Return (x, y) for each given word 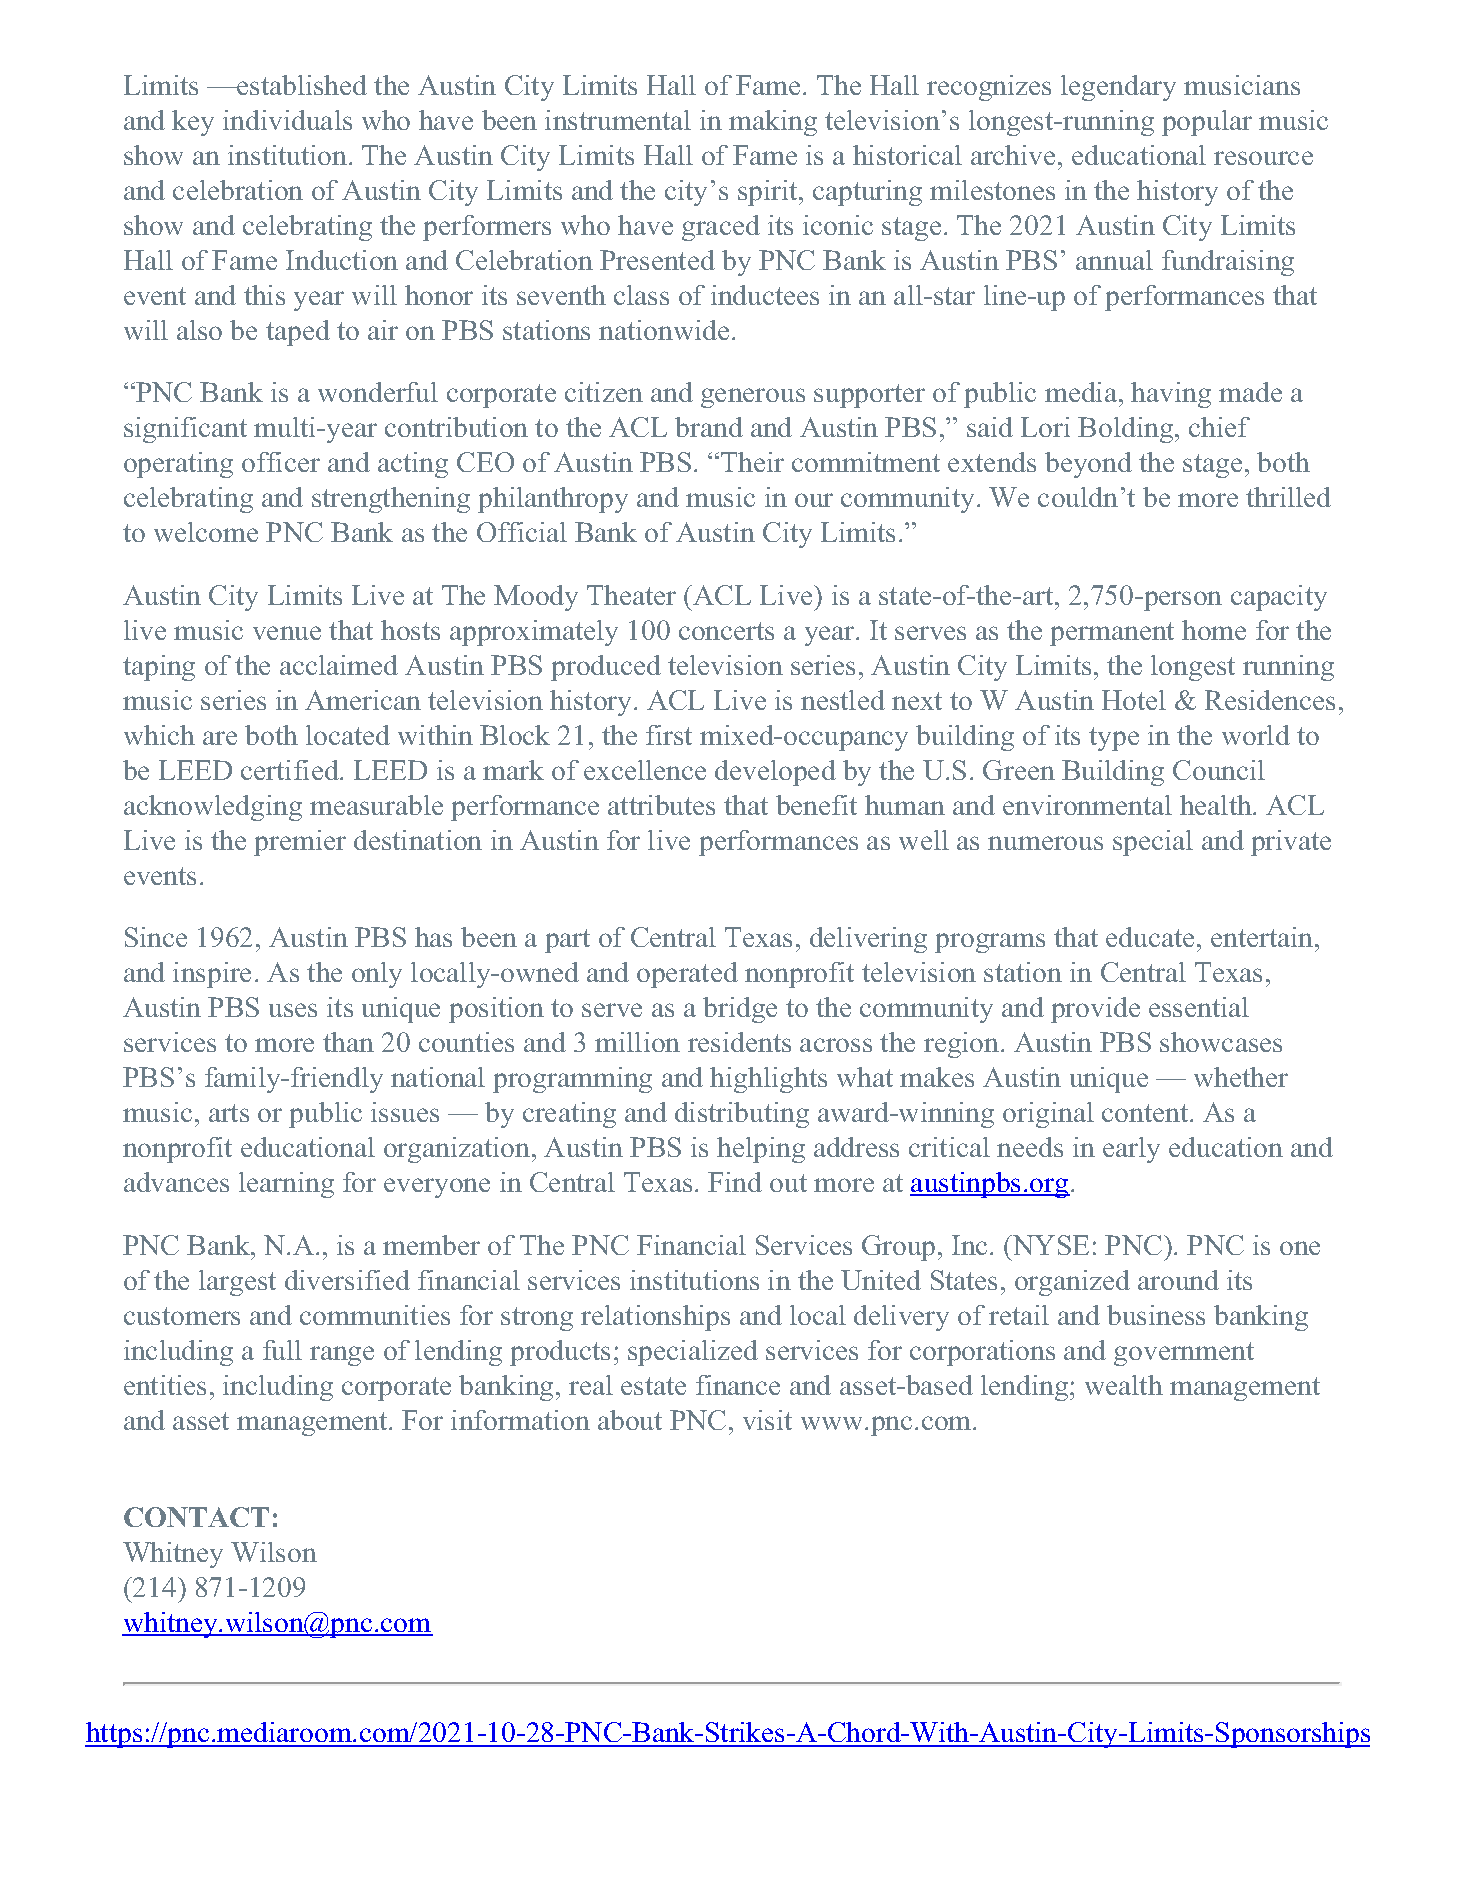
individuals (287, 120)
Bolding (1127, 430)
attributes (661, 805)
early (1131, 1150)
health (1217, 805)
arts (229, 1113)
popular (1207, 123)
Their (752, 462)
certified (291, 770)
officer (281, 462)
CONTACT (196, 1517)
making (773, 123)
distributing (742, 1115)
